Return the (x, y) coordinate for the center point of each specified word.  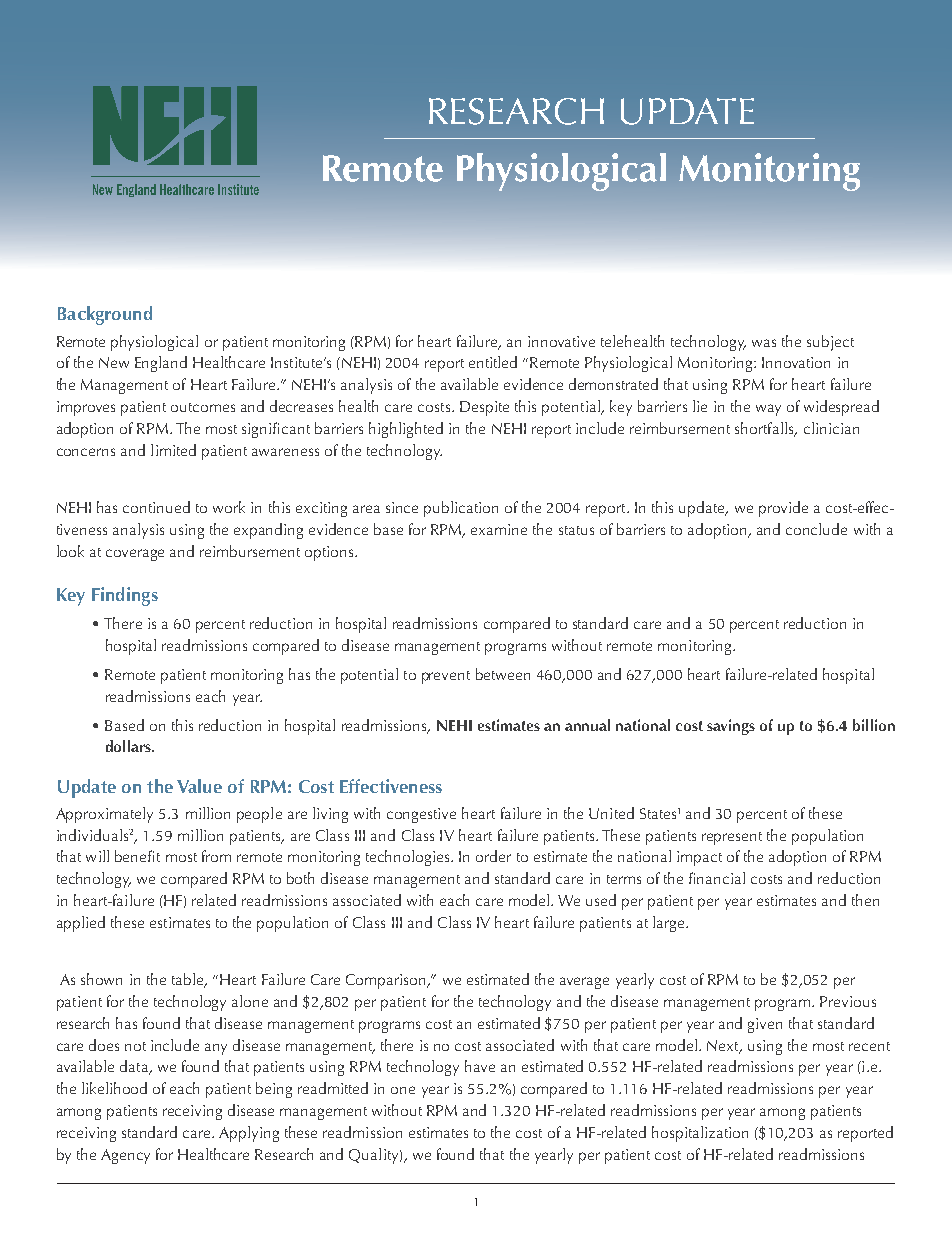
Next (724, 1046)
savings (731, 727)
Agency (125, 1156)
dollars (129, 746)
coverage (135, 555)
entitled (493, 362)
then (865, 900)
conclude (816, 529)
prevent (446, 677)
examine (499, 529)
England (161, 364)
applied (81, 924)
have (480, 1066)
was (764, 343)
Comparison (387, 981)
